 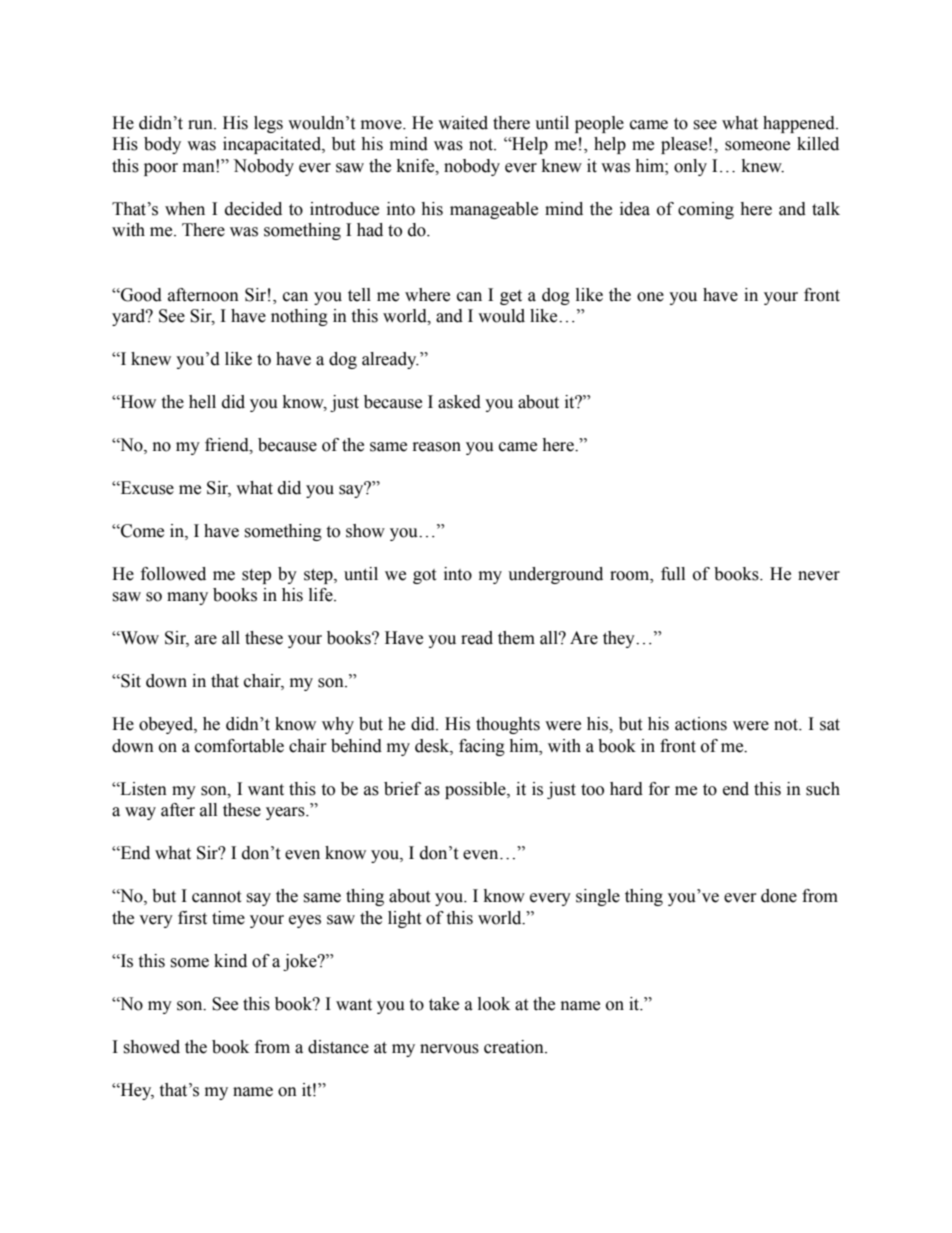 I want to click on done, so click(x=779, y=896).
